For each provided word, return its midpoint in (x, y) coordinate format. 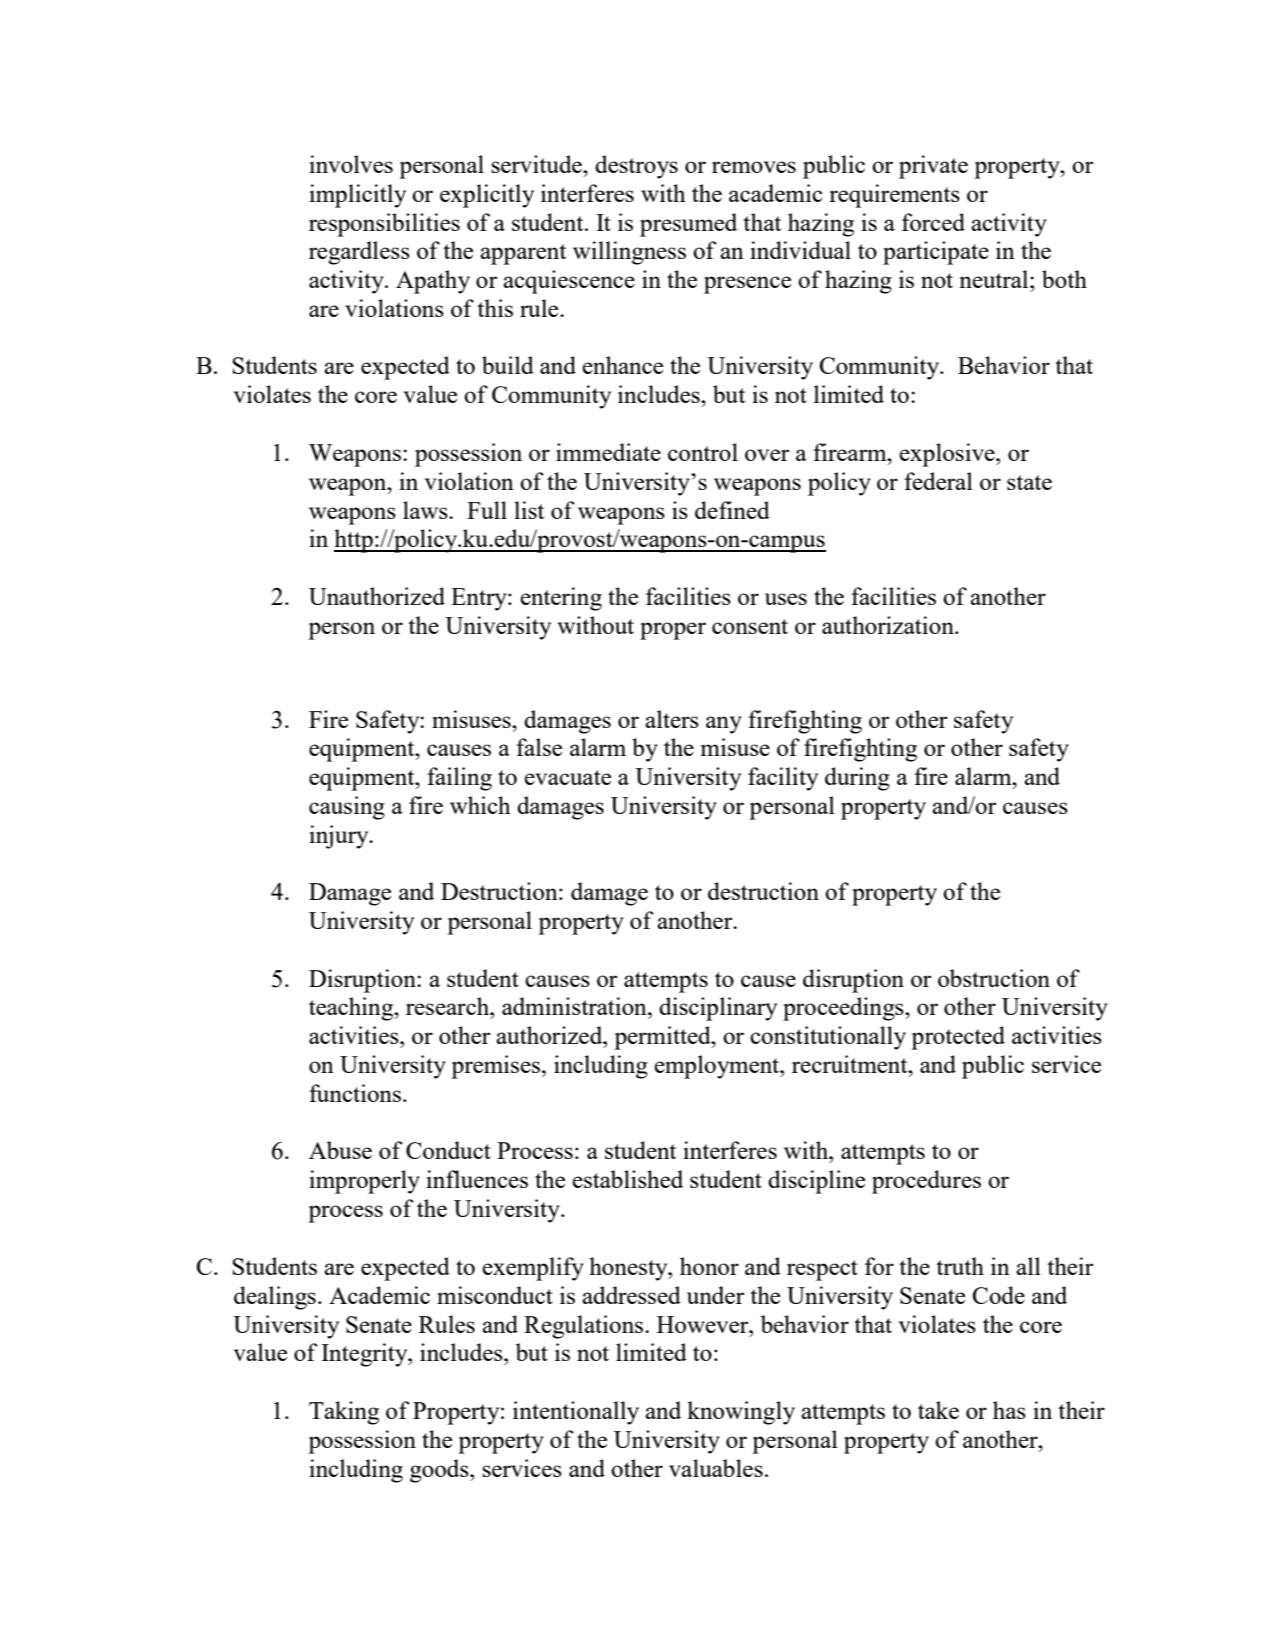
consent (750, 626)
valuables (716, 1468)
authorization (889, 625)
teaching (352, 1009)
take (938, 1410)
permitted (663, 1038)
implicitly (357, 196)
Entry (480, 599)
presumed (688, 225)
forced (933, 222)
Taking (344, 1413)
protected (958, 1038)
